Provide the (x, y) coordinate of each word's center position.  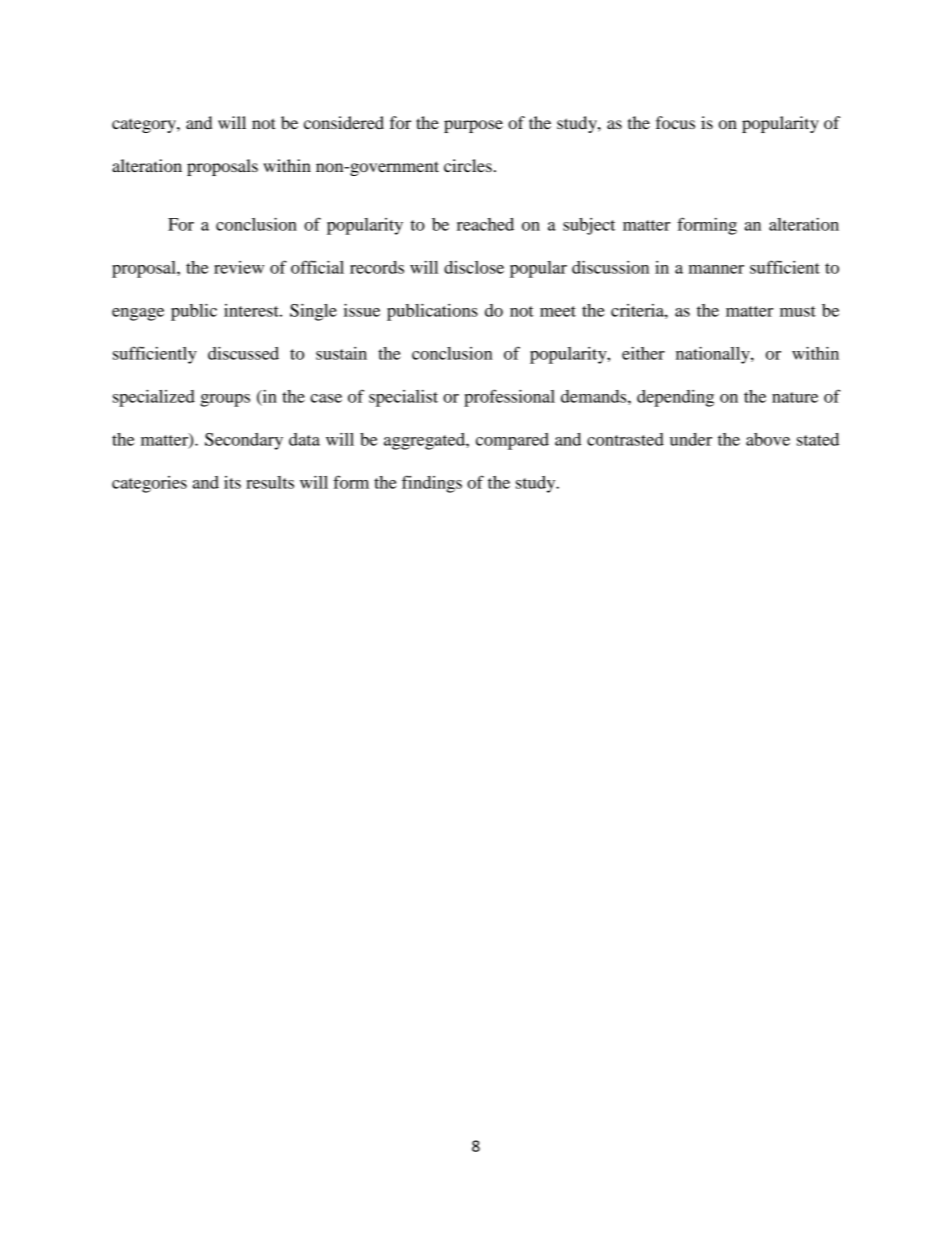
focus (675, 122)
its (232, 482)
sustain (341, 353)
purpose (473, 126)
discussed (243, 353)
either (643, 353)
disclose (474, 267)
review (239, 267)
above (768, 439)
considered (344, 122)
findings (432, 484)
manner (716, 269)
